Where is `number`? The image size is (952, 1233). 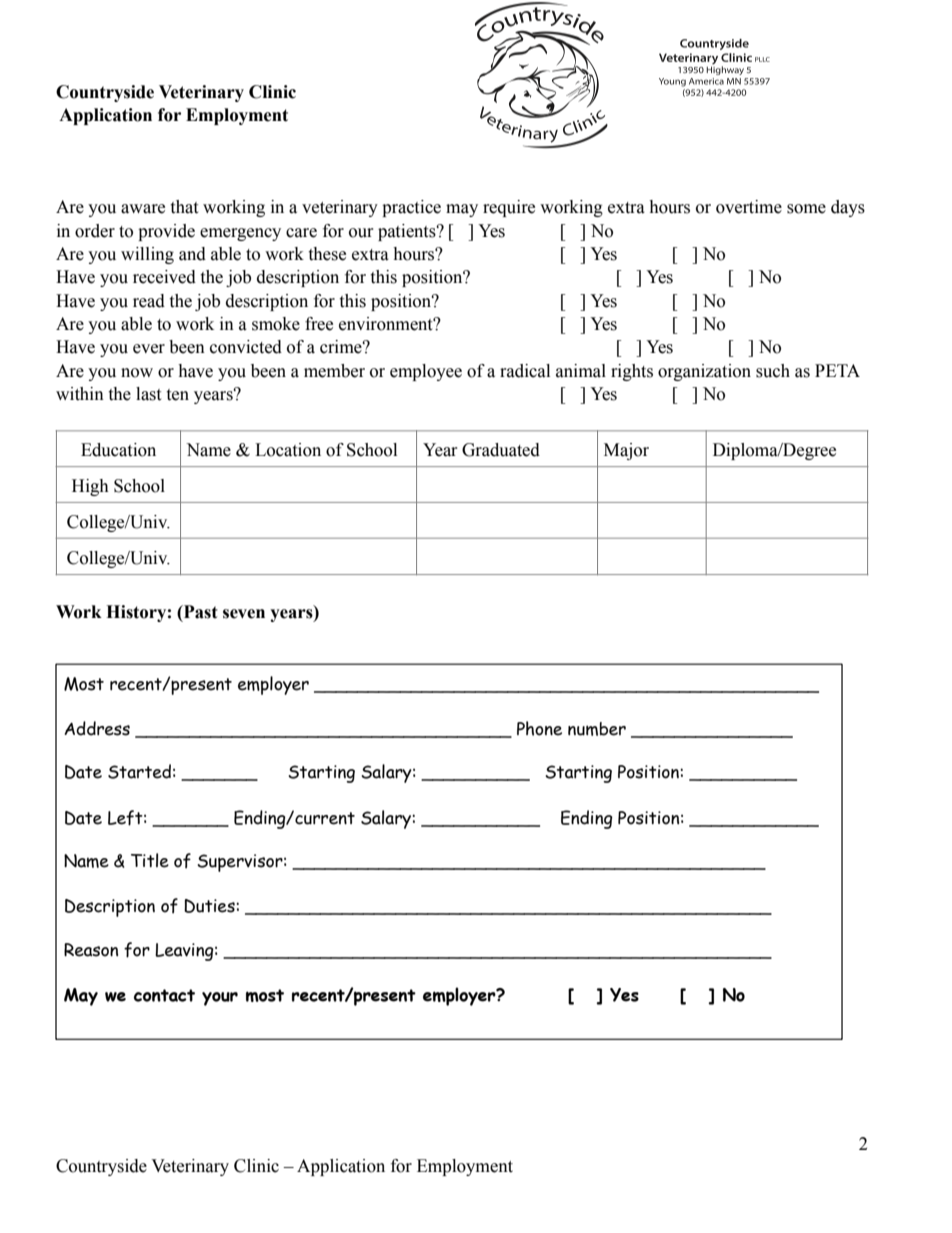 number is located at coordinates (597, 729).
